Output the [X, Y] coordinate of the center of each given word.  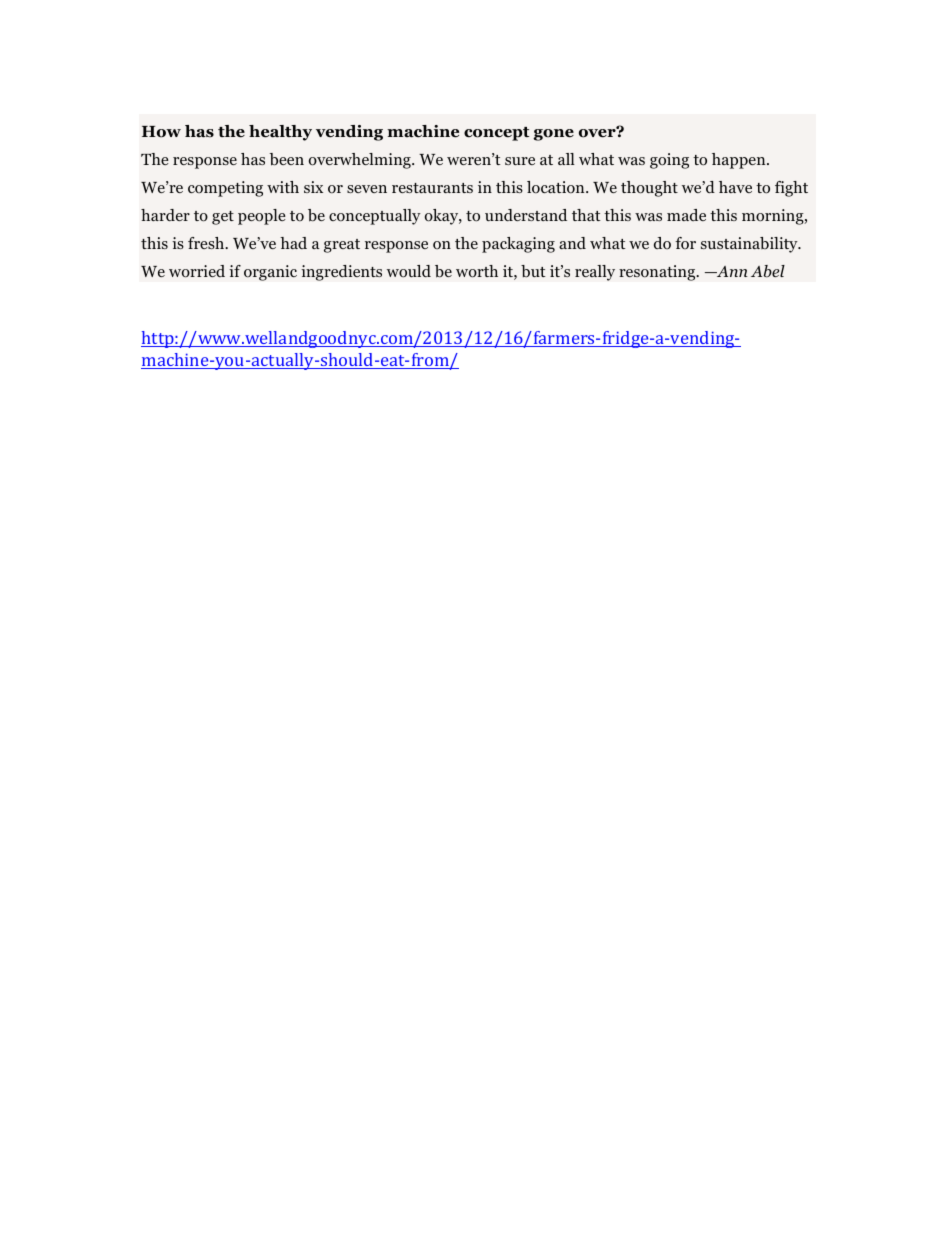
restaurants [432, 188]
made [686, 215]
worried [197, 271]
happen [740, 161]
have [735, 187]
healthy [280, 133]
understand [526, 215]
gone [553, 135]
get [223, 218]
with [283, 187]
